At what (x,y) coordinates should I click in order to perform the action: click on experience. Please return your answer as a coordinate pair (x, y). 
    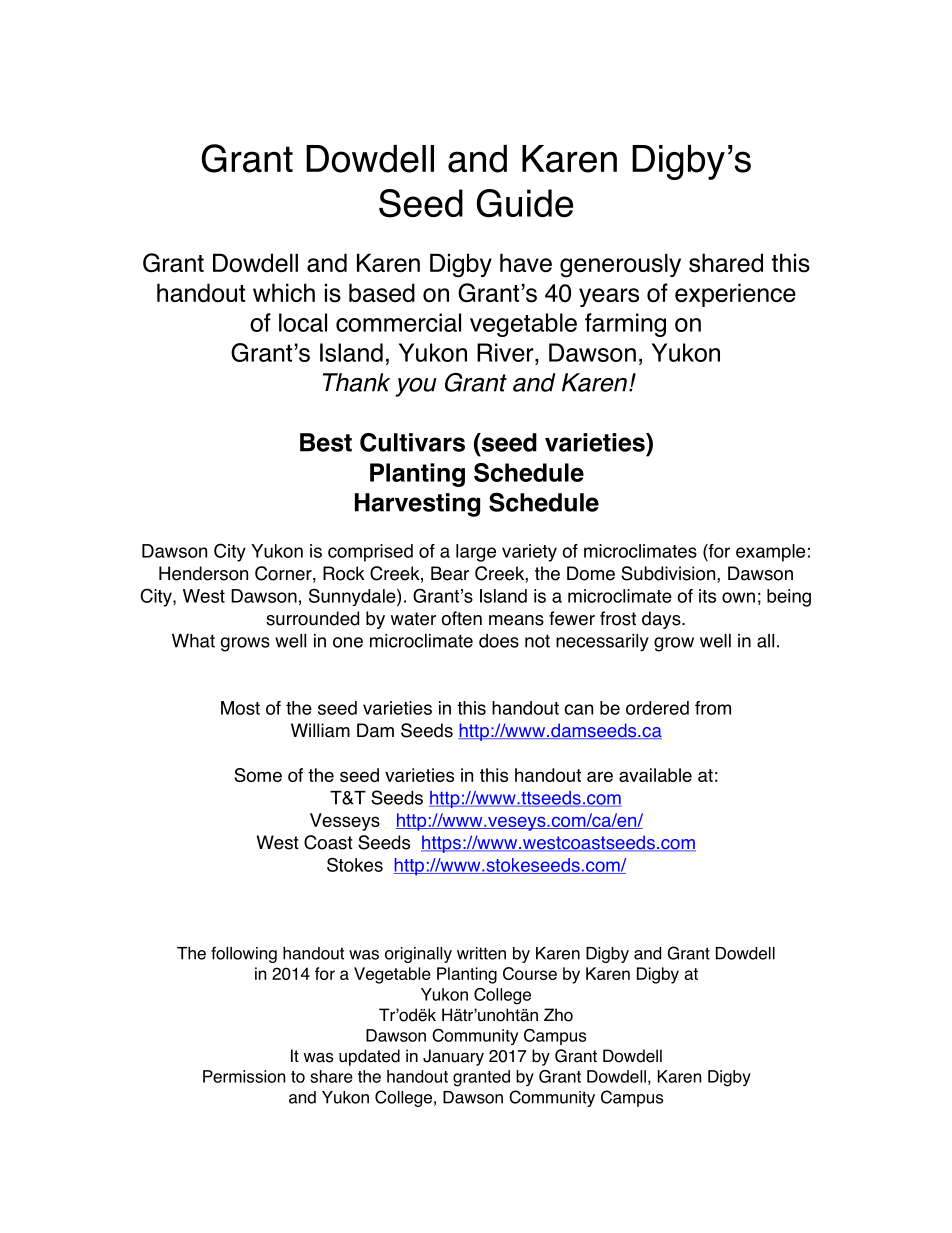
    Looking at the image, I should click on (735, 295).
